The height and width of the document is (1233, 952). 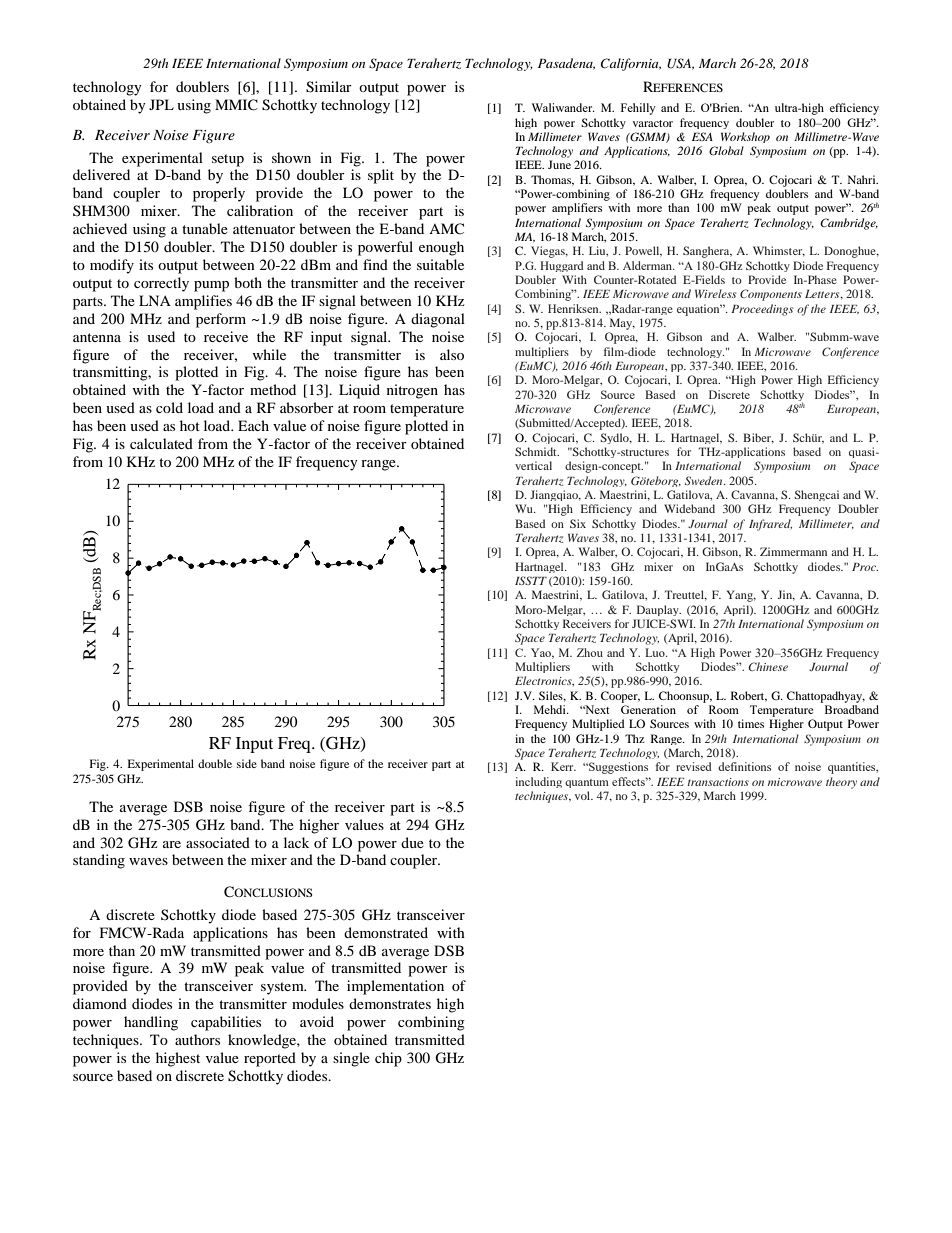 I want to click on JPL, so click(x=161, y=104).
